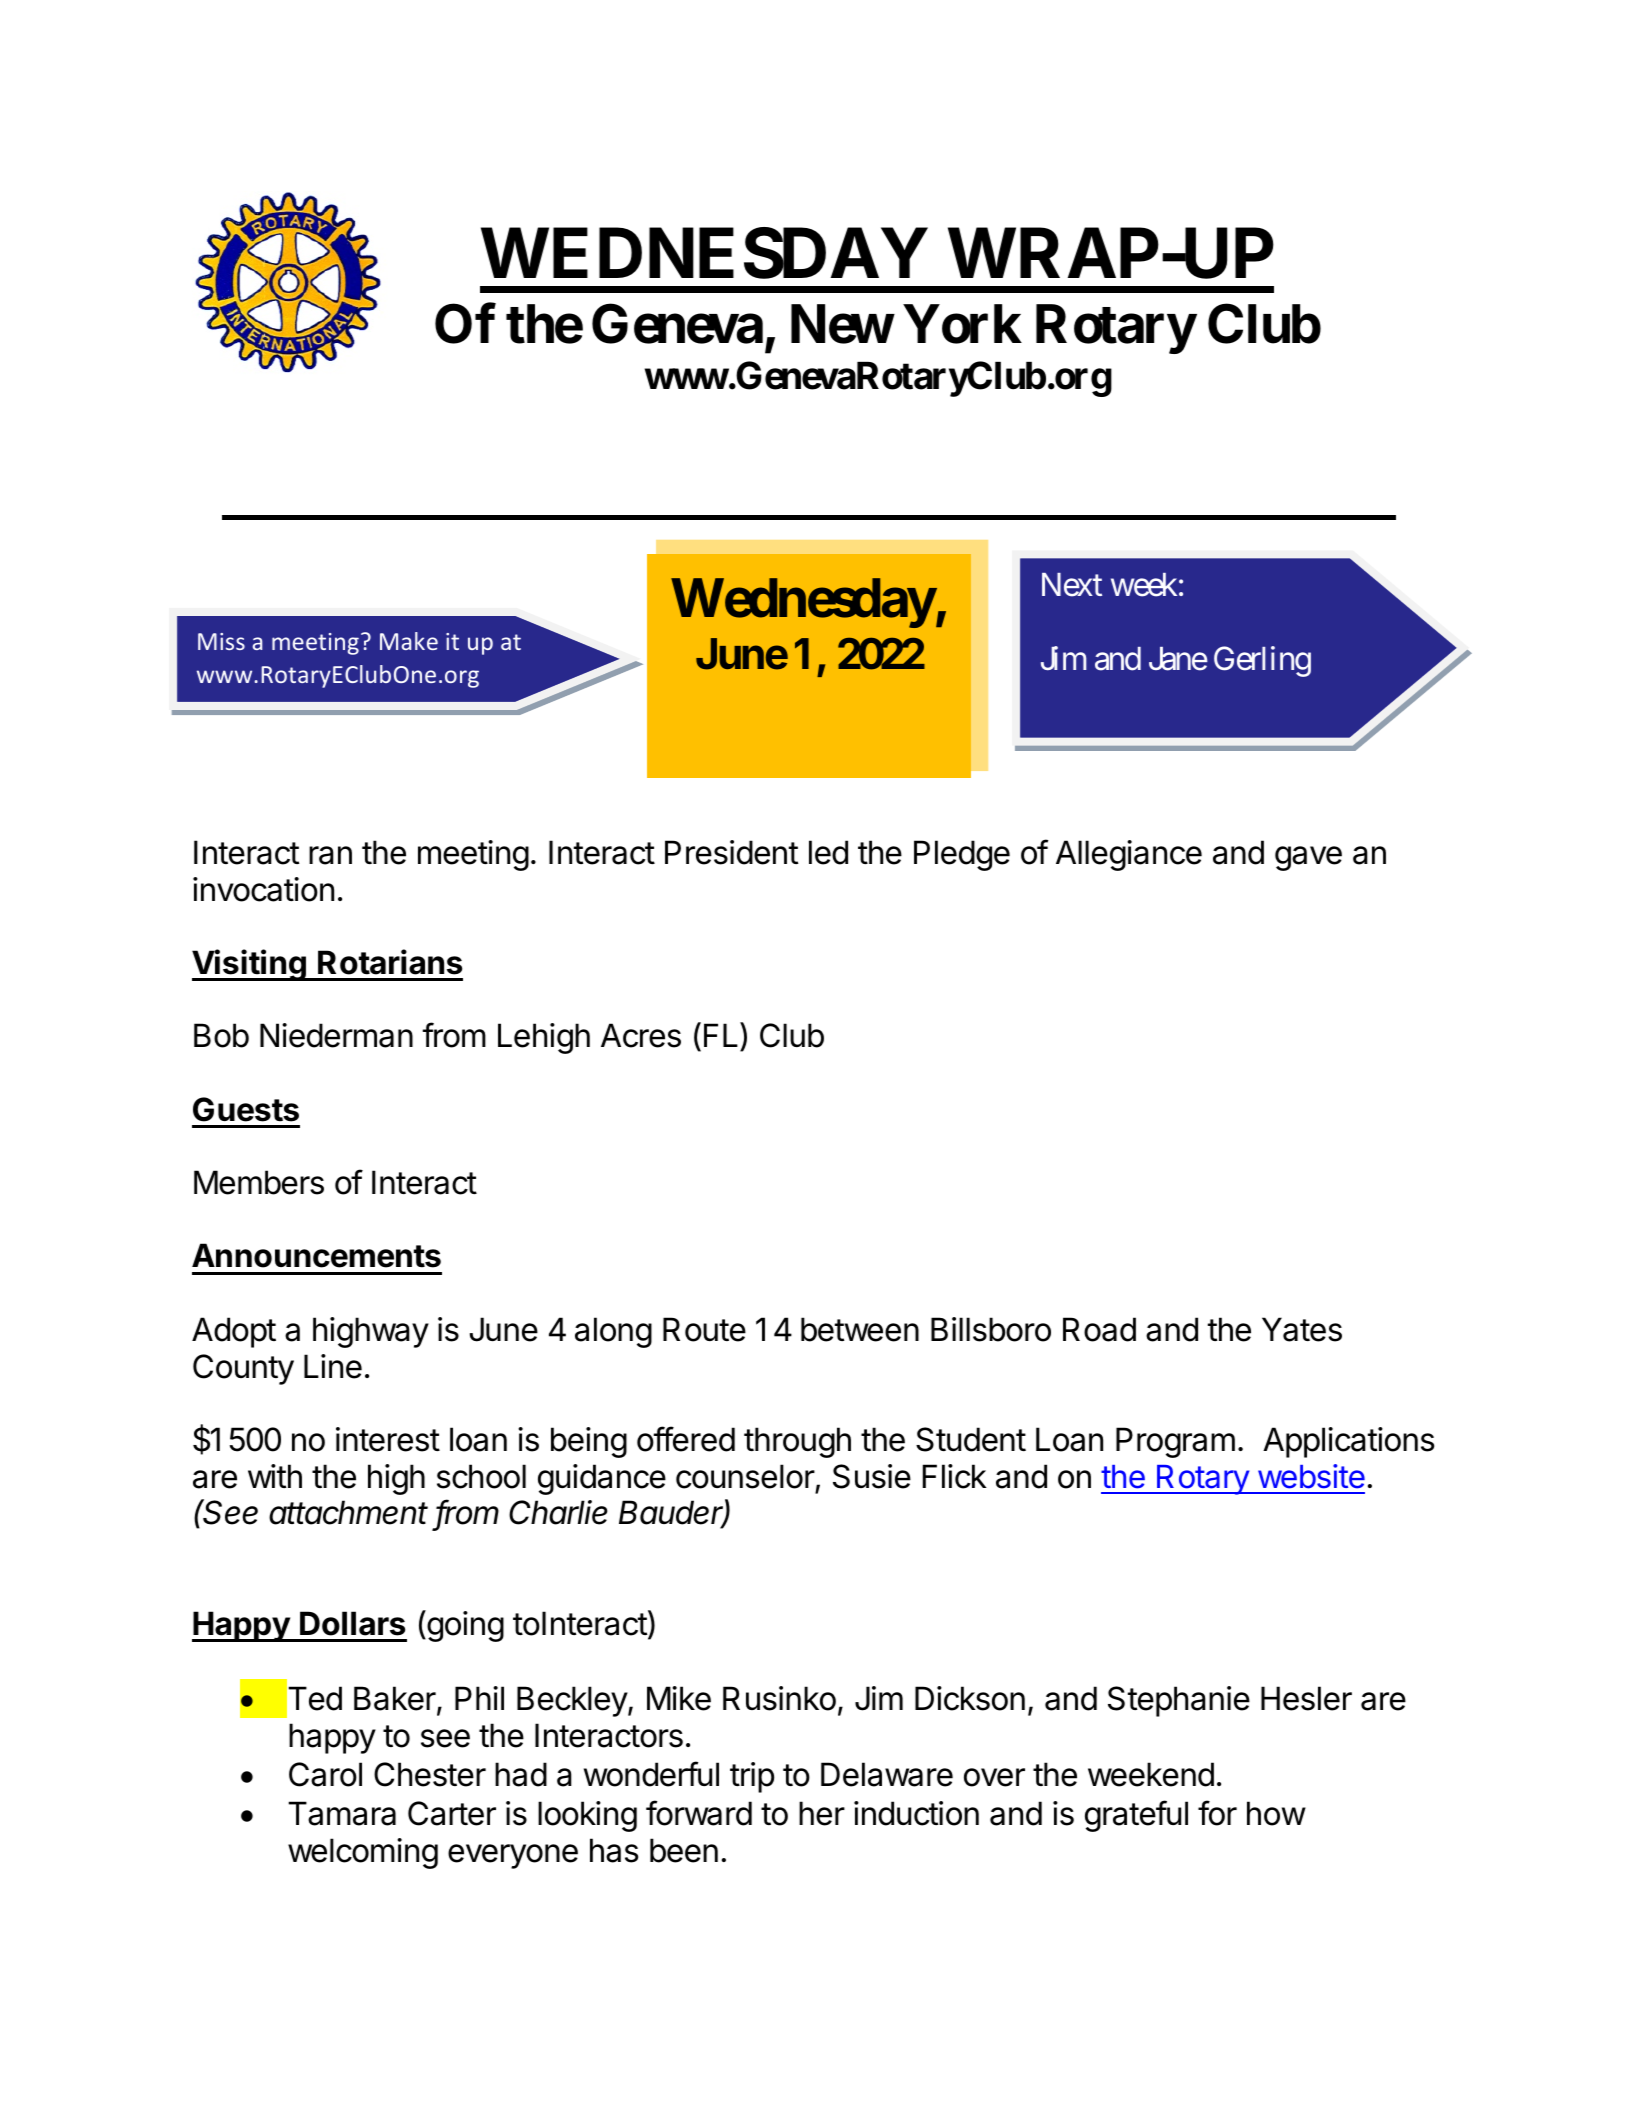  I want to click on Next, so click(1072, 585).
